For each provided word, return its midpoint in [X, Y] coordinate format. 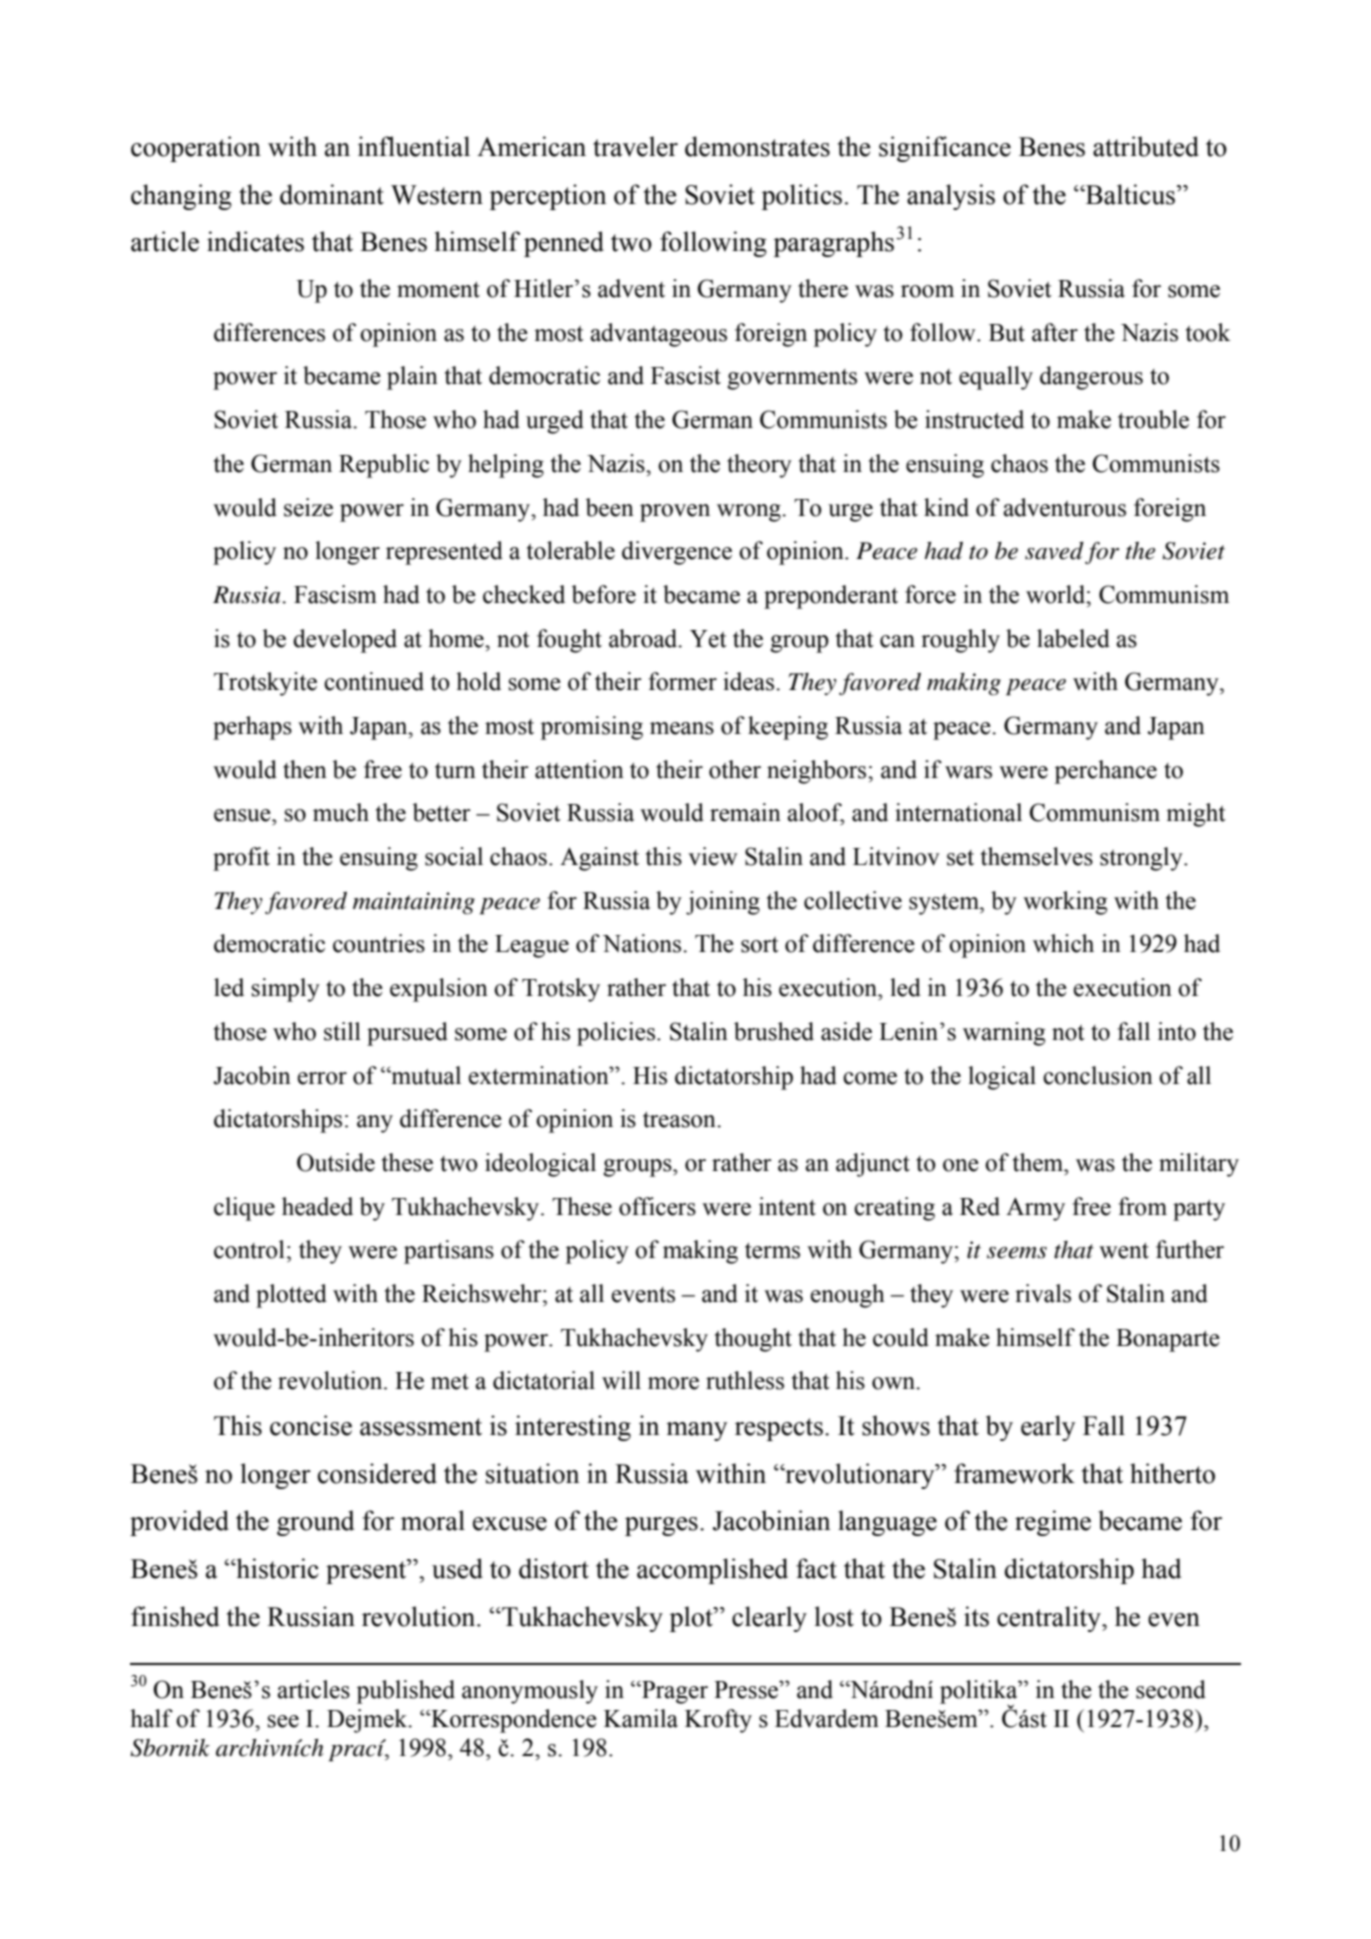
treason [680, 1120]
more [673, 1383]
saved [1054, 551]
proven [675, 513]
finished [175, 1616]
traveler [635, 146]
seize [308, 507]
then [305, 769]
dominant [332, 194]
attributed [1146, 146]
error [322, 1078]
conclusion [1098, 1075]
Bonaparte [1168, 1340]
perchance [1105, 772]
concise [311, 1425]
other [735, 769]
